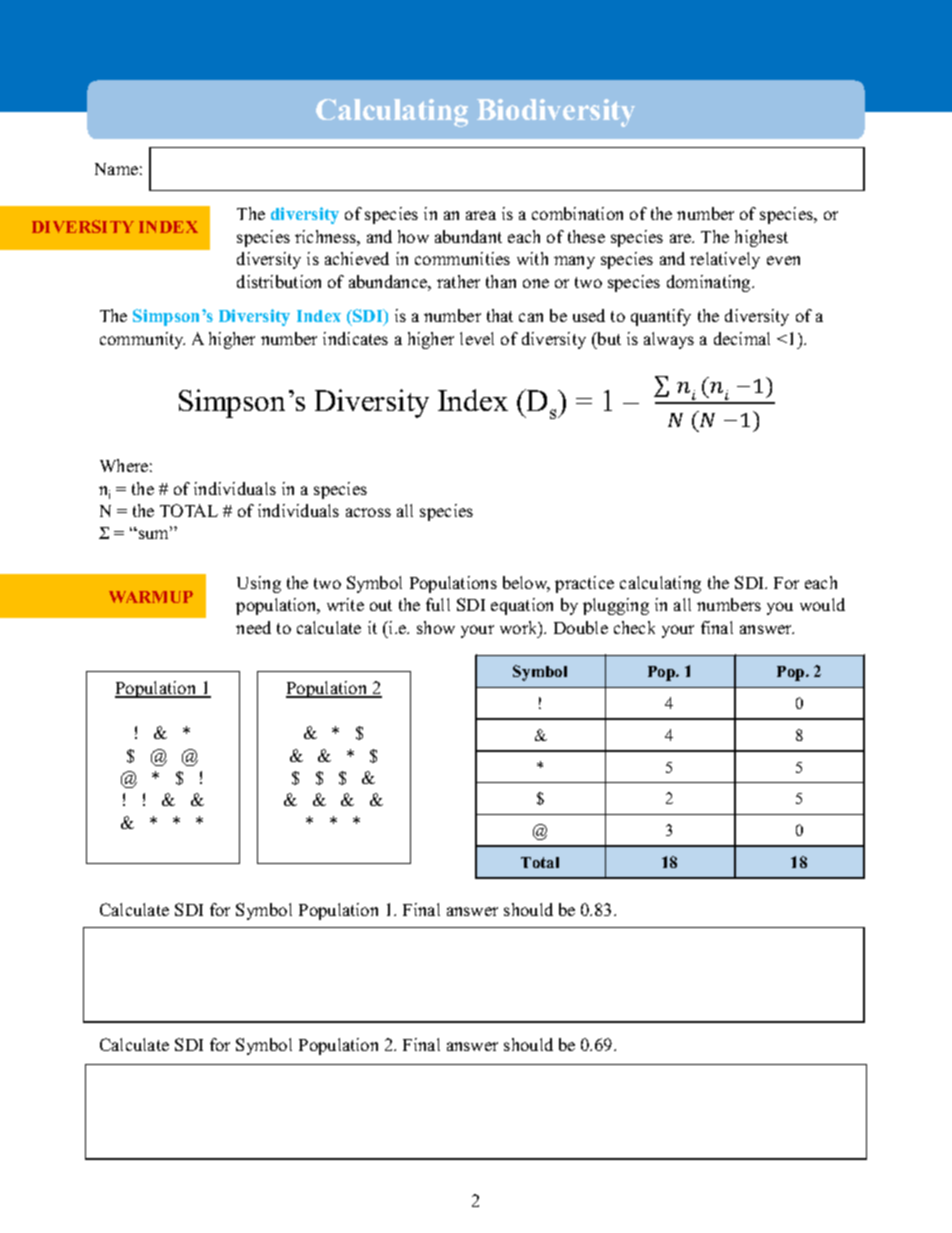 The width and height of the page is (952, 1233). I want to click on area, so click(481, 215).
